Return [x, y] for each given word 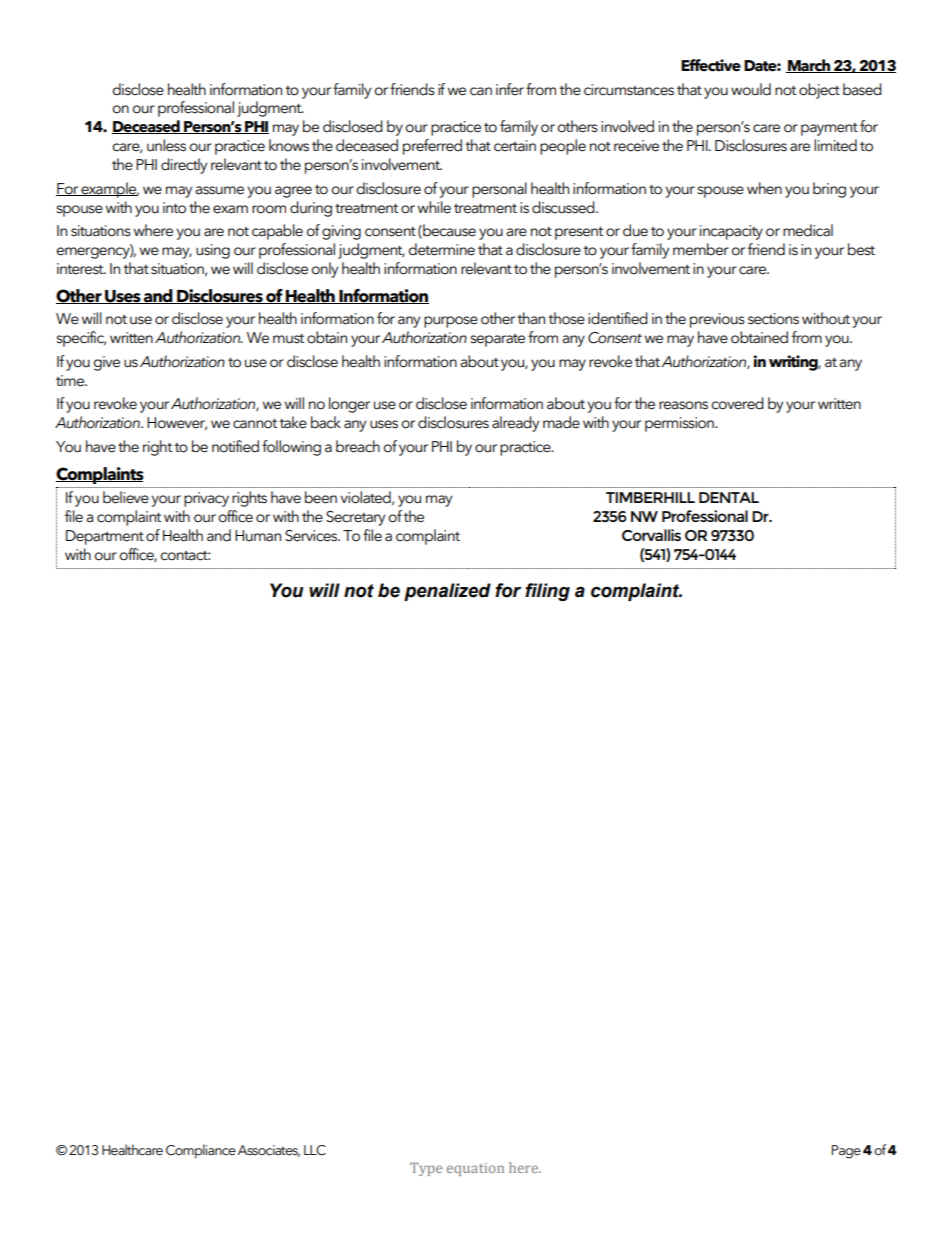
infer [510, 89]
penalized [447, 592]
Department [105, 537]
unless [166, 145]
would [751, 89]
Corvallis [651, 535]
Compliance [201, 1151]
